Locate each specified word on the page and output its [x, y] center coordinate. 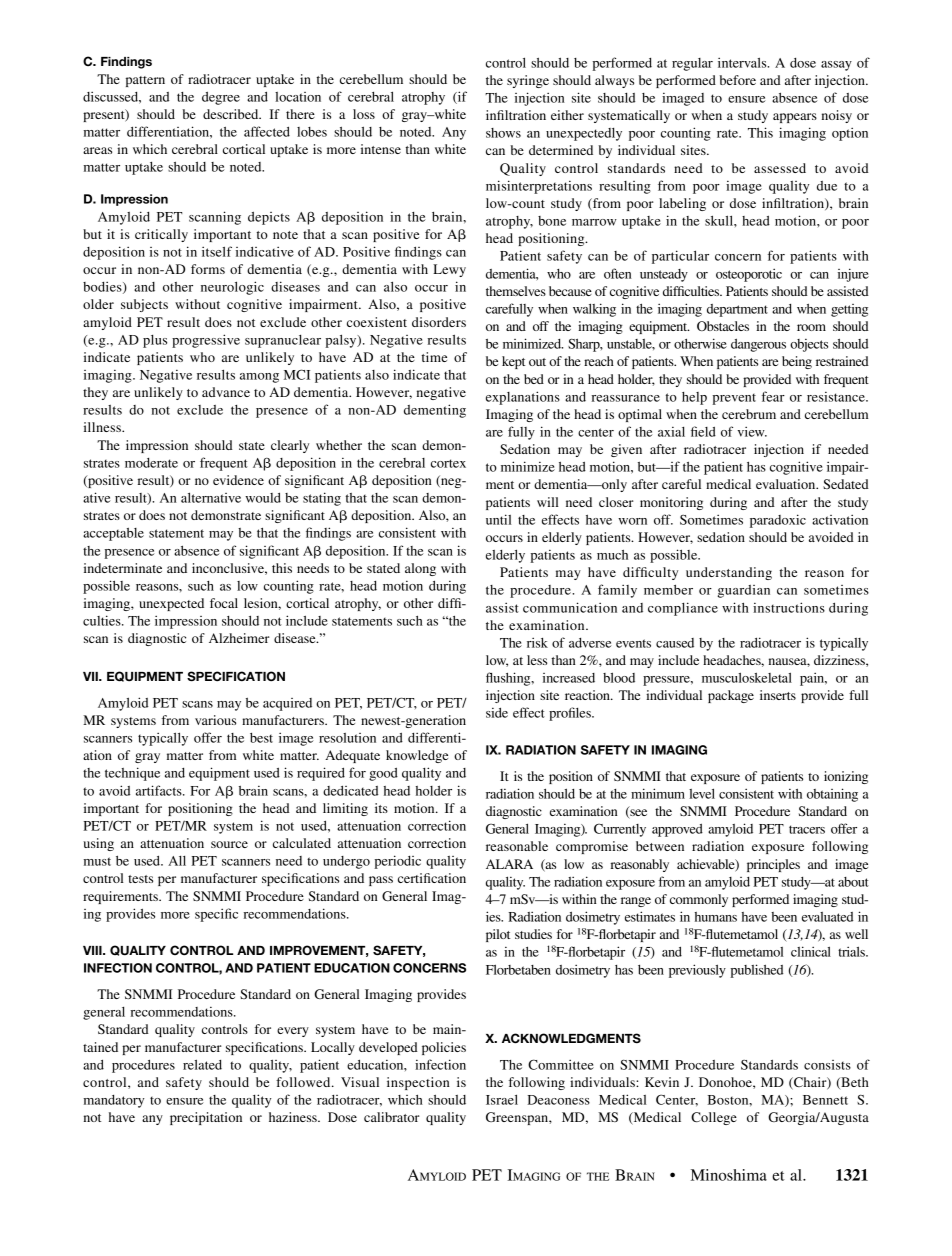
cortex [448, 463]
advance [226, 392]
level [702, 793]
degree [221, 98]
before [737, 80]
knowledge [417, 756]
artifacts [160, 790]
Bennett [825, 1100]
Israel [502, 1099]
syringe [528, 81]
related [202, 1064]
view [752, 431]
